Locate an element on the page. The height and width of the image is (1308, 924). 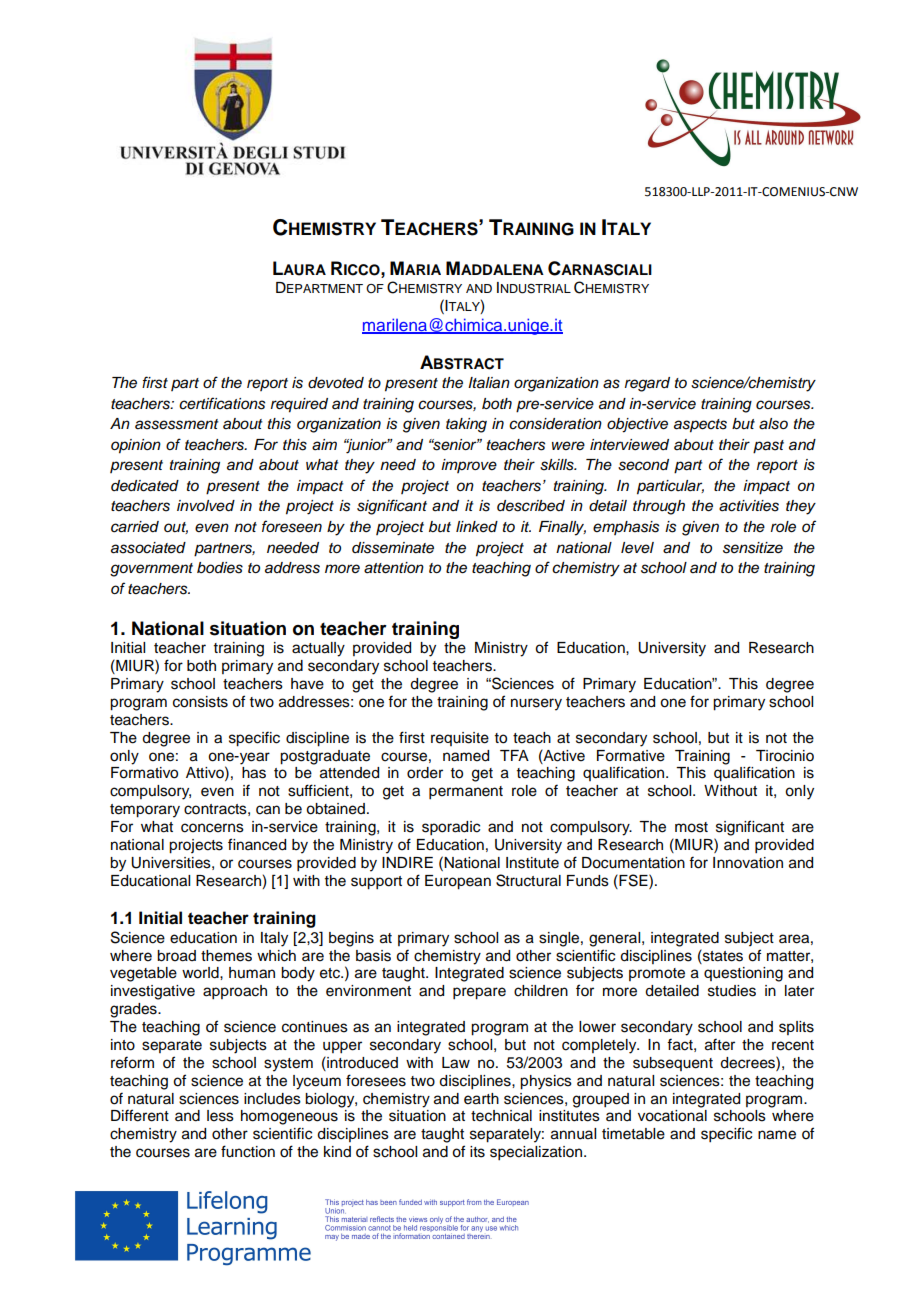
European is located at coordinates (458, 882).
